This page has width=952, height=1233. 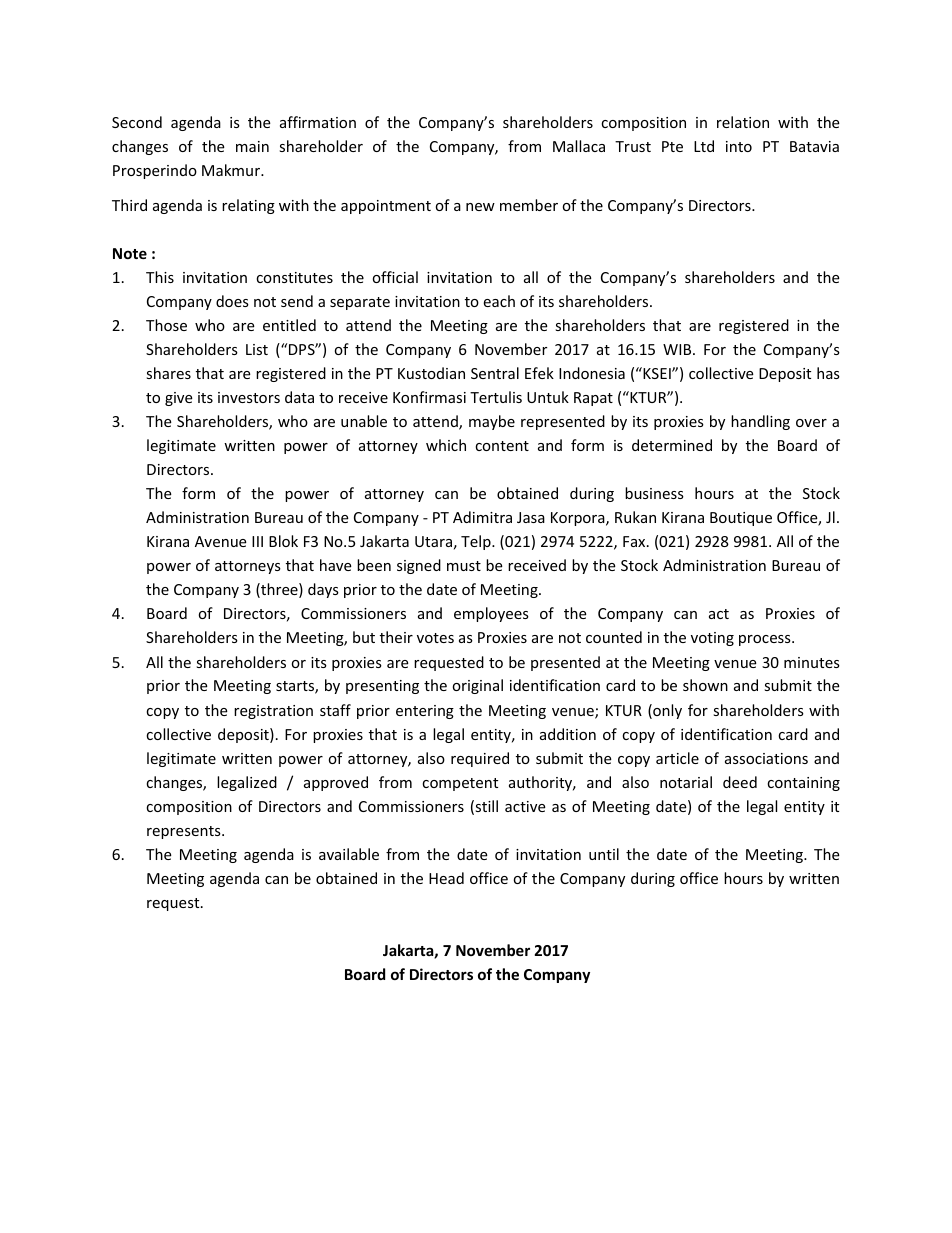 What do you see at coordinates (739, 146) in the page?
I see `into` at bounding box center [739, 146].
